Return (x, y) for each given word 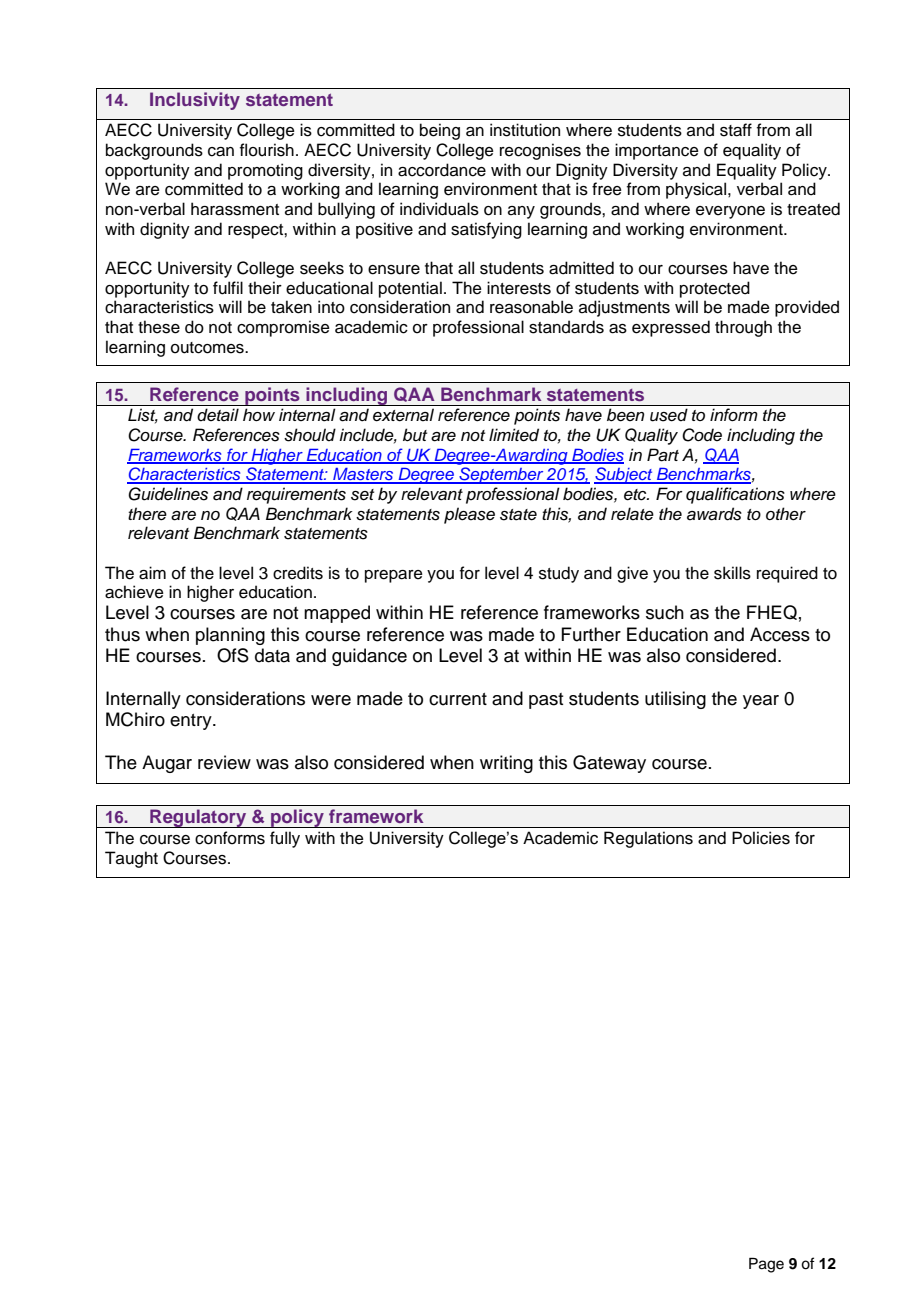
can (221, 152)
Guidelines (168, 494)
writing (506, 764)
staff (736, 130)
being (440, 131)
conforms (230, 838)
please (469, 515)
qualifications (735, 495)
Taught (131, 859)
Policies (761, 838)
